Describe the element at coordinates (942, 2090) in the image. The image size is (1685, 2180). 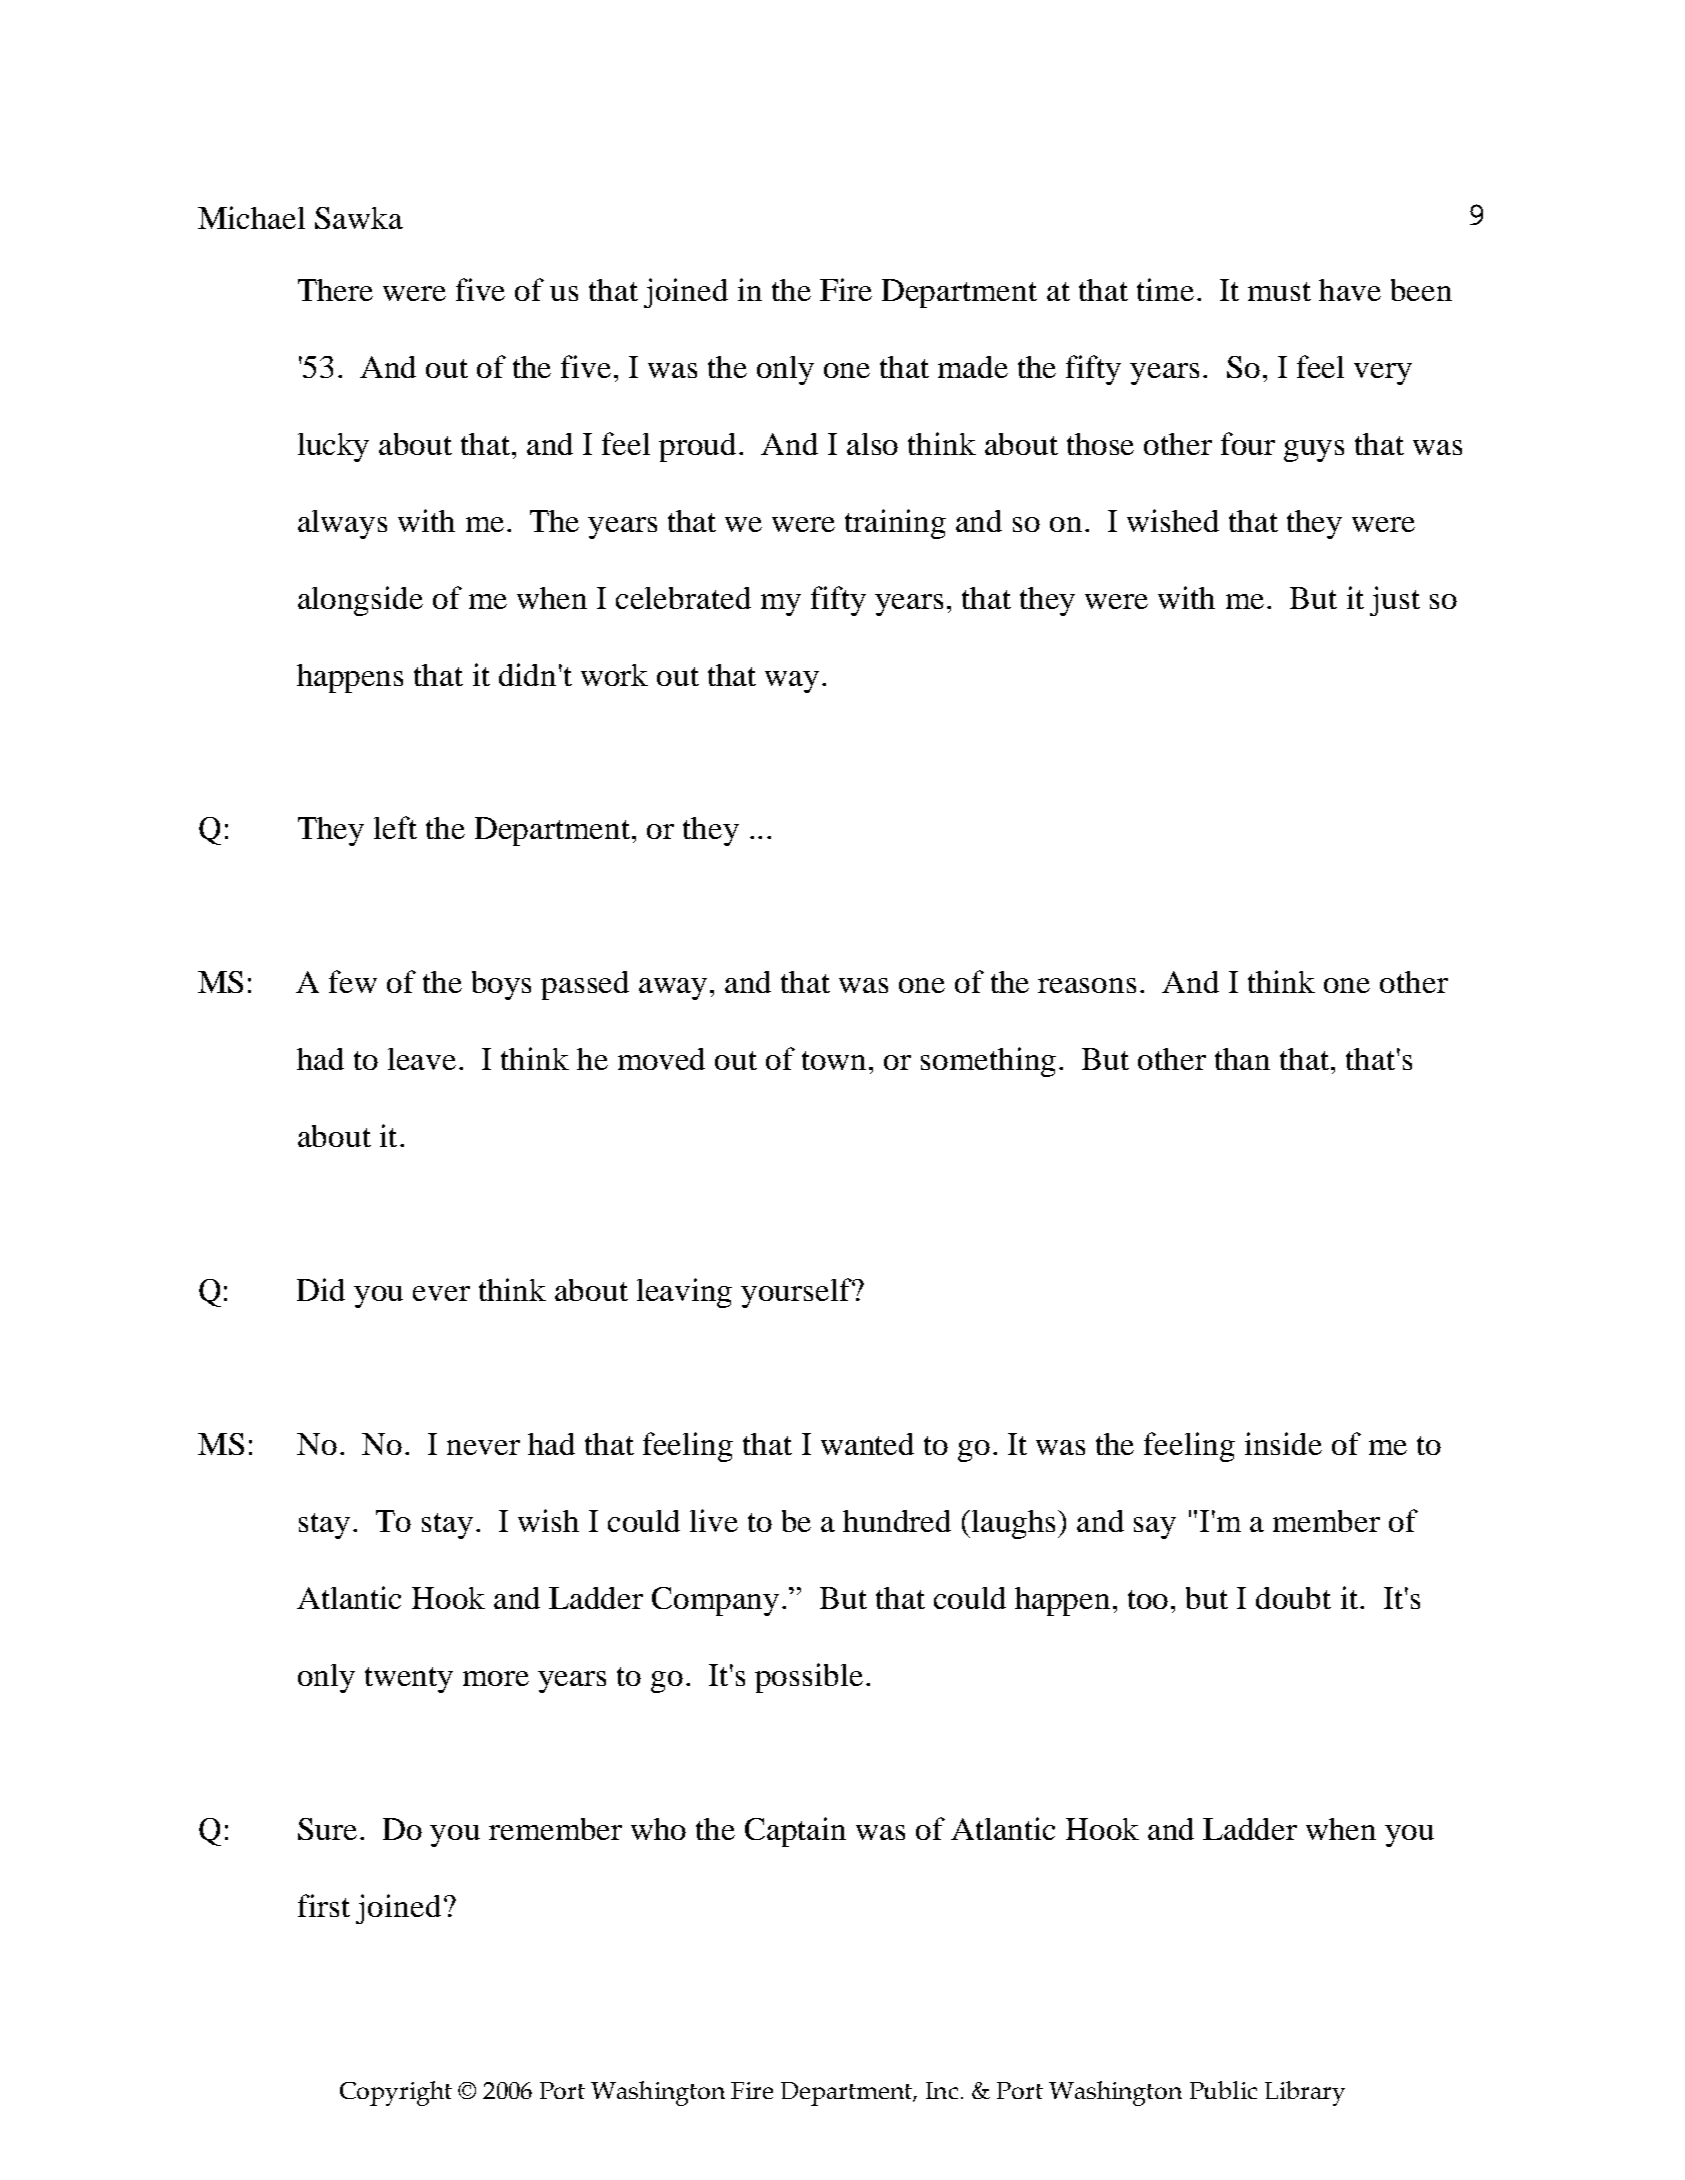
I see `Inc` at that location.
